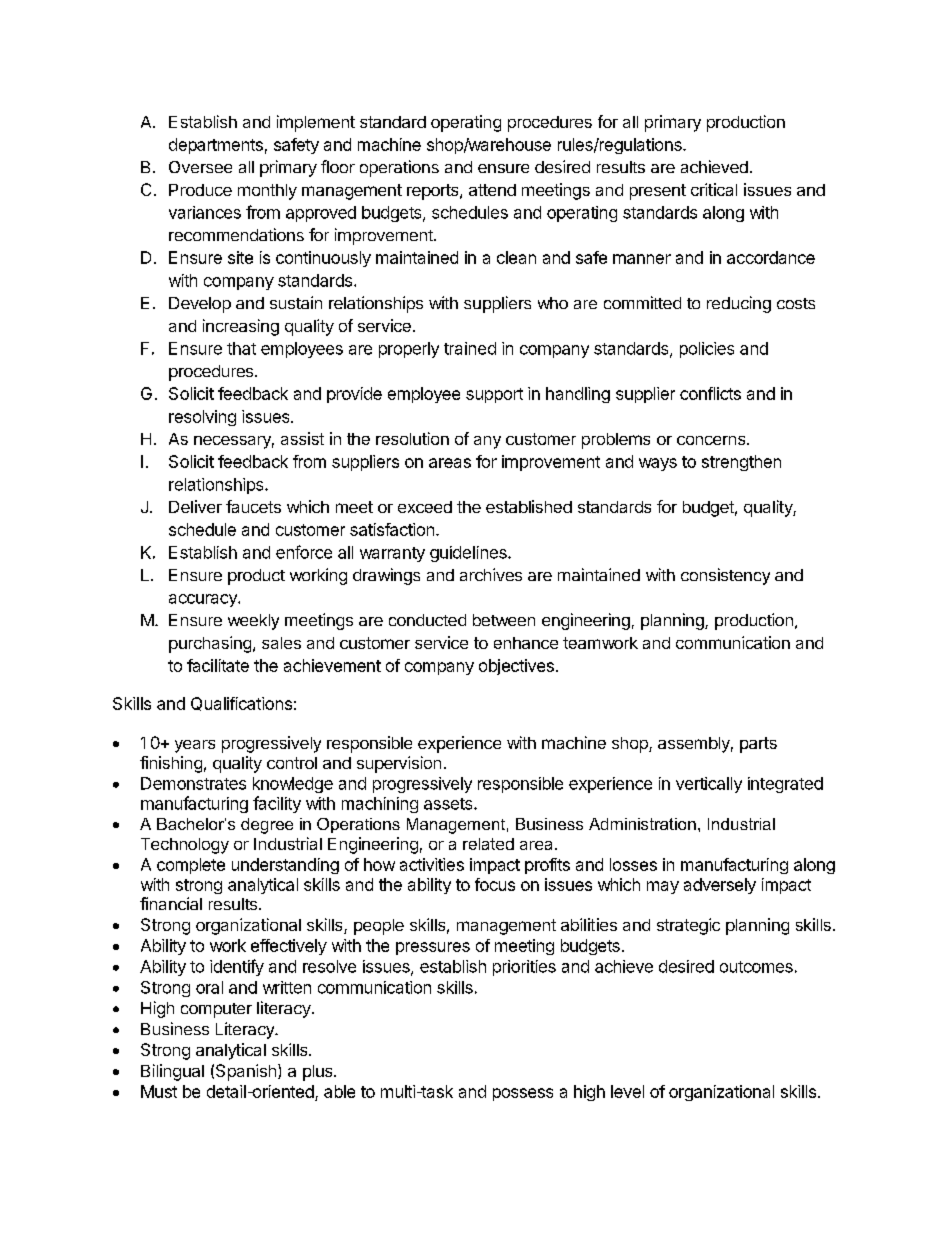 The height and width of the screenshot is (1233, 952). Describe the element at coordinates (412, 438) in the screenshot. I see `resolution` at that location.
